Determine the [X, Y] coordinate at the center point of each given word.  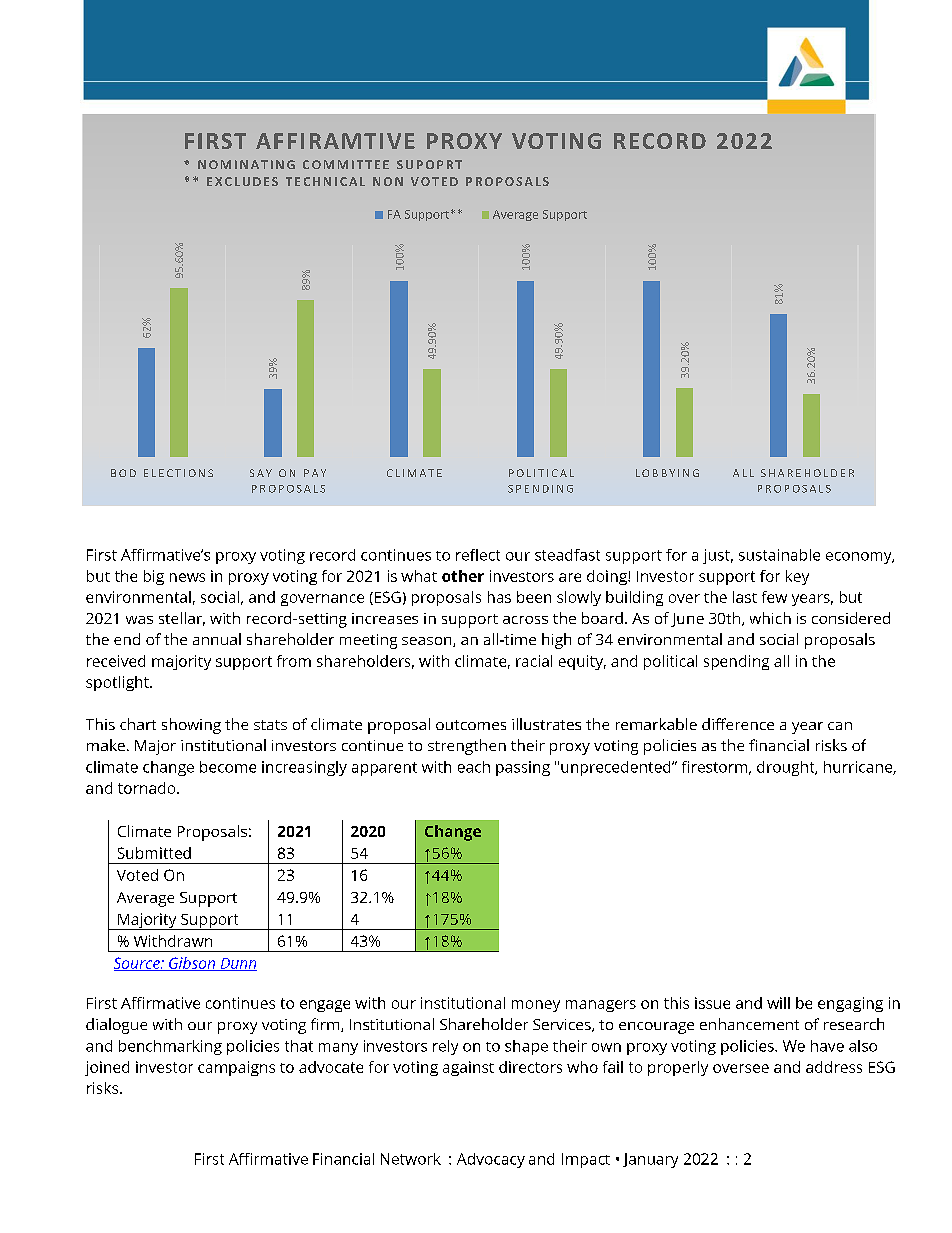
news [187, 577]
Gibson [192, 964]
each [474, 767]
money [536, 1006]
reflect [478, 555]
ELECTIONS [178, 473]
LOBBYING [667, 473]
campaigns [236, 1068]
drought [787, 768]
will [778, 1003]
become [228, 767]
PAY [315, 473]
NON [388, 181]
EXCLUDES [242, 181]
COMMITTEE [346, 164]
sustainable [779, 555]
